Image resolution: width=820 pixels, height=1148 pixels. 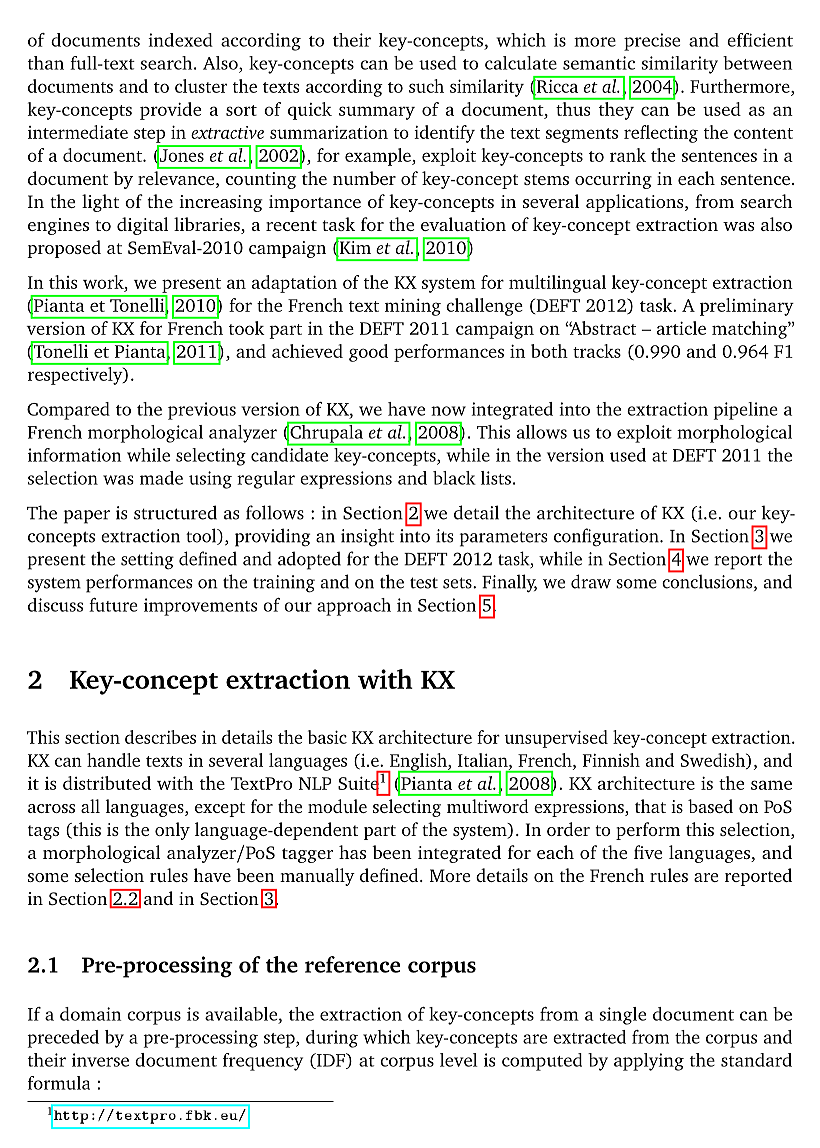 I want to click on level, so click(x=459, y=1060).
